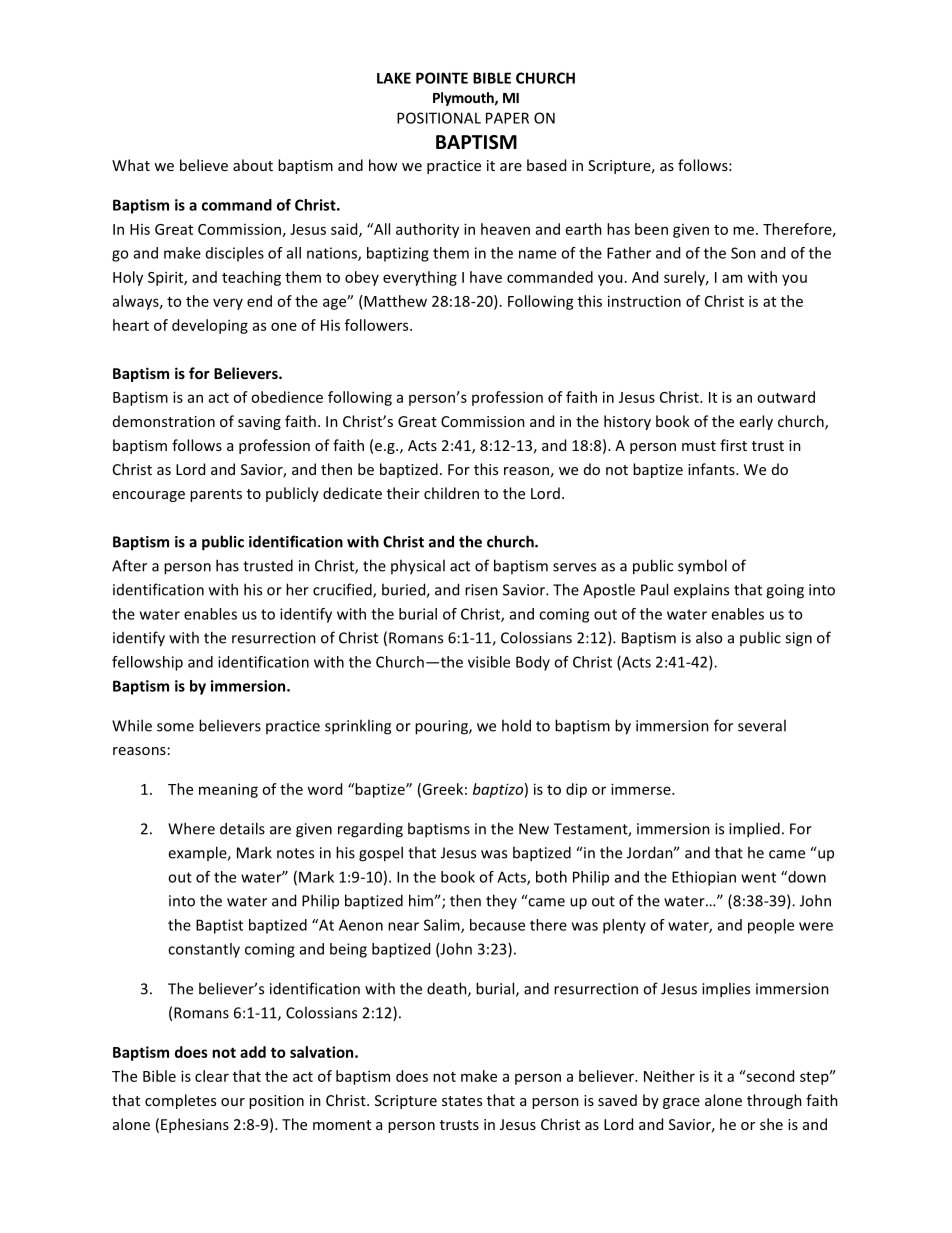 The height and width of the screenshot is (1233, 952). Describe the element at coordinates (462, 1101) in the screenshot. I see `states` at that location.
